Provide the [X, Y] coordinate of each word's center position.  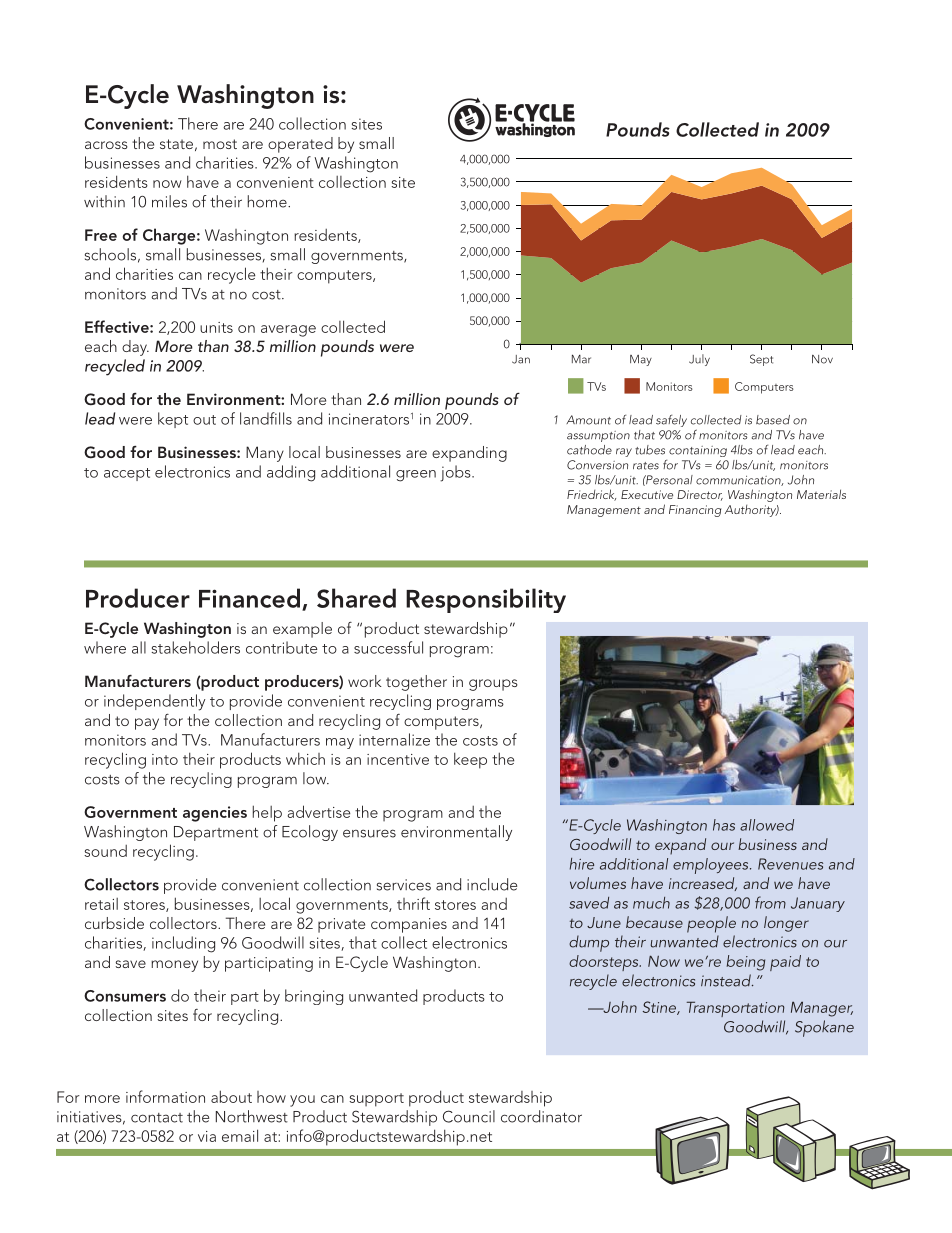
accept [127, 474]
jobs [456, 473]
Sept [761, 360]
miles [169, 201]
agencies [215, 814]
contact [157, 1118]
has [724, 825]
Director [700, 495]
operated [300, 145]
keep [470, 760]
